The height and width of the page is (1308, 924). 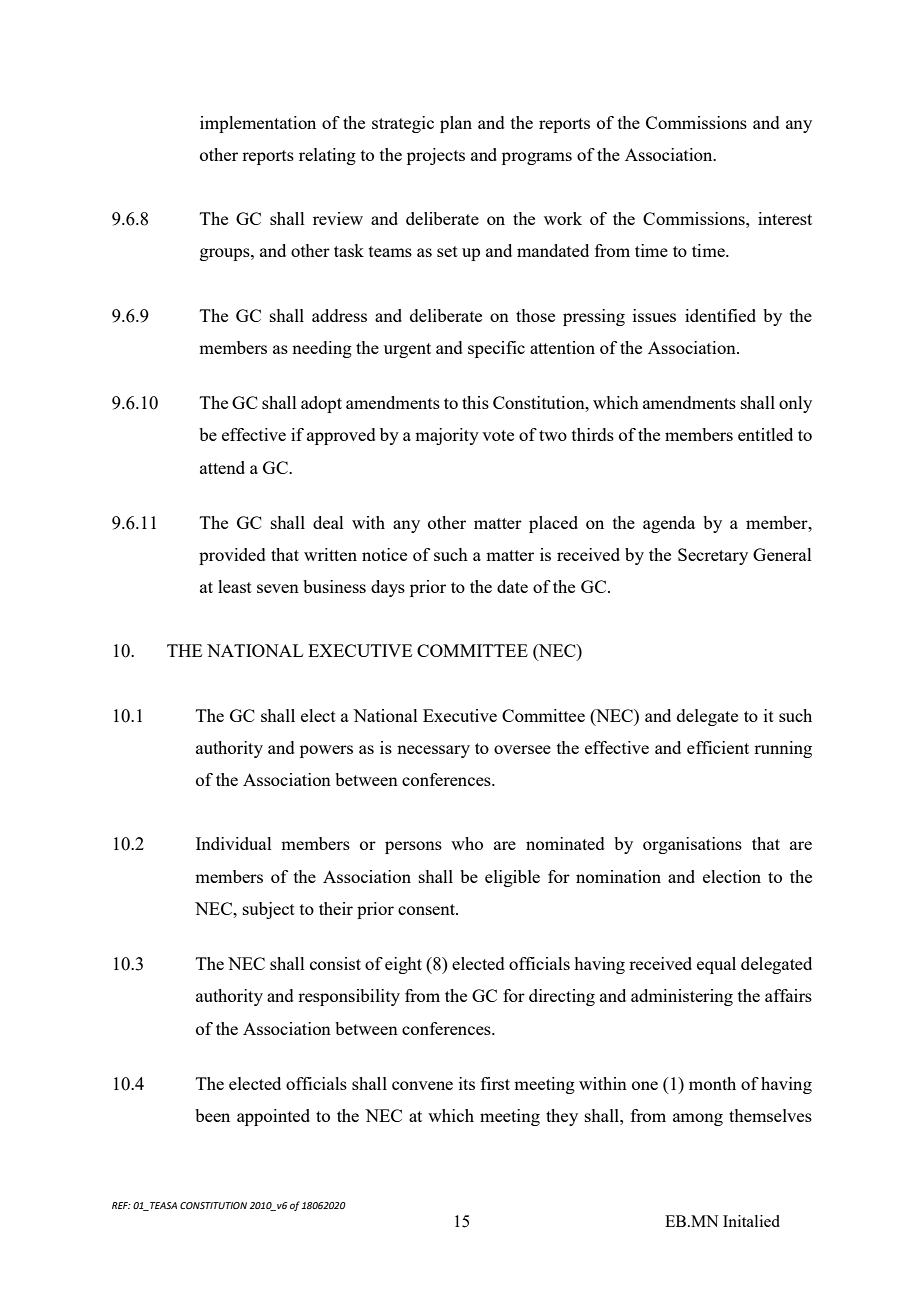 What do you see at coordinates (234, 843) in the page?
I see `Individual` at bounding box center [234, 843].
